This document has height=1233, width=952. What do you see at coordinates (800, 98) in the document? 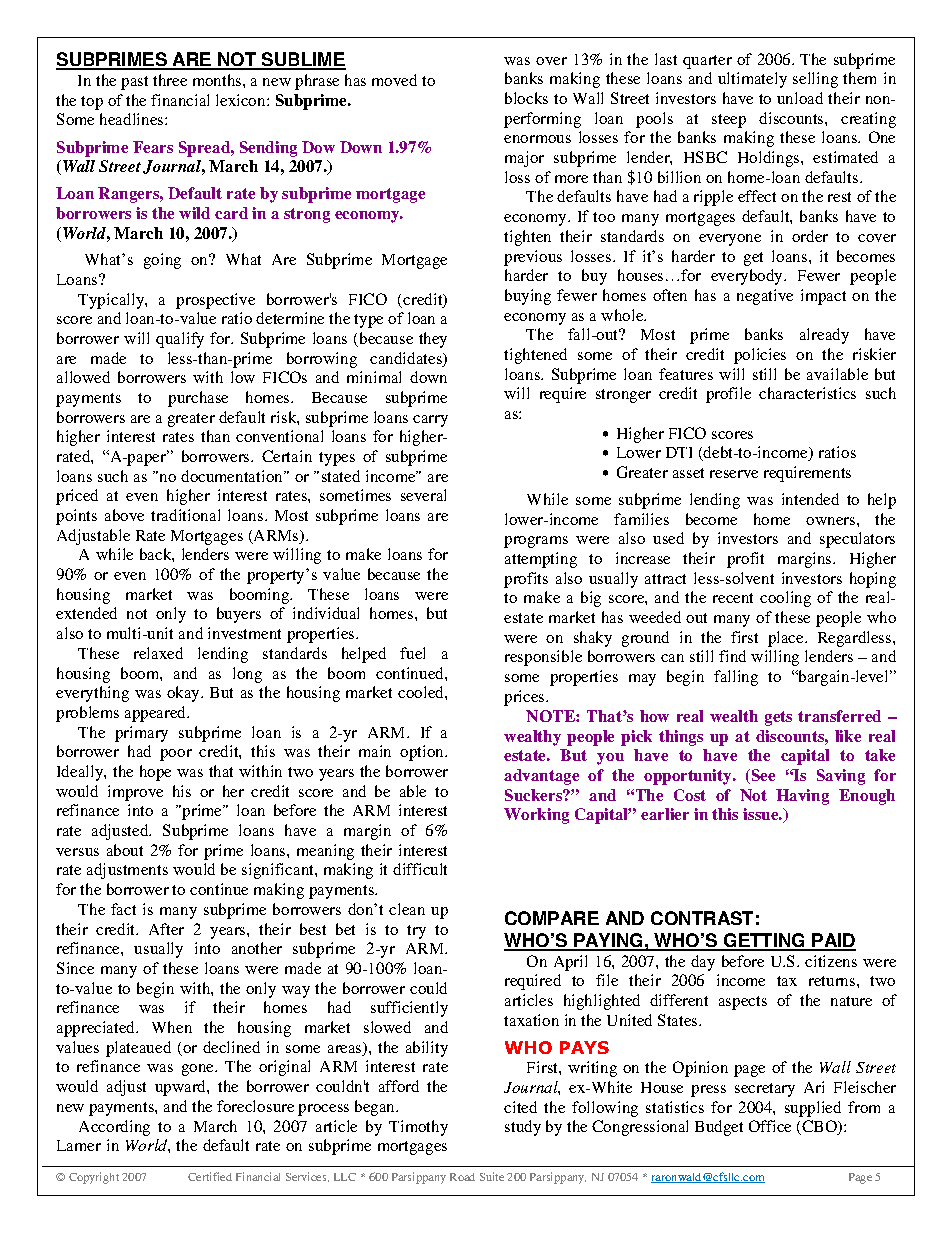
I see `unload` at bounding box center [800, 98].
